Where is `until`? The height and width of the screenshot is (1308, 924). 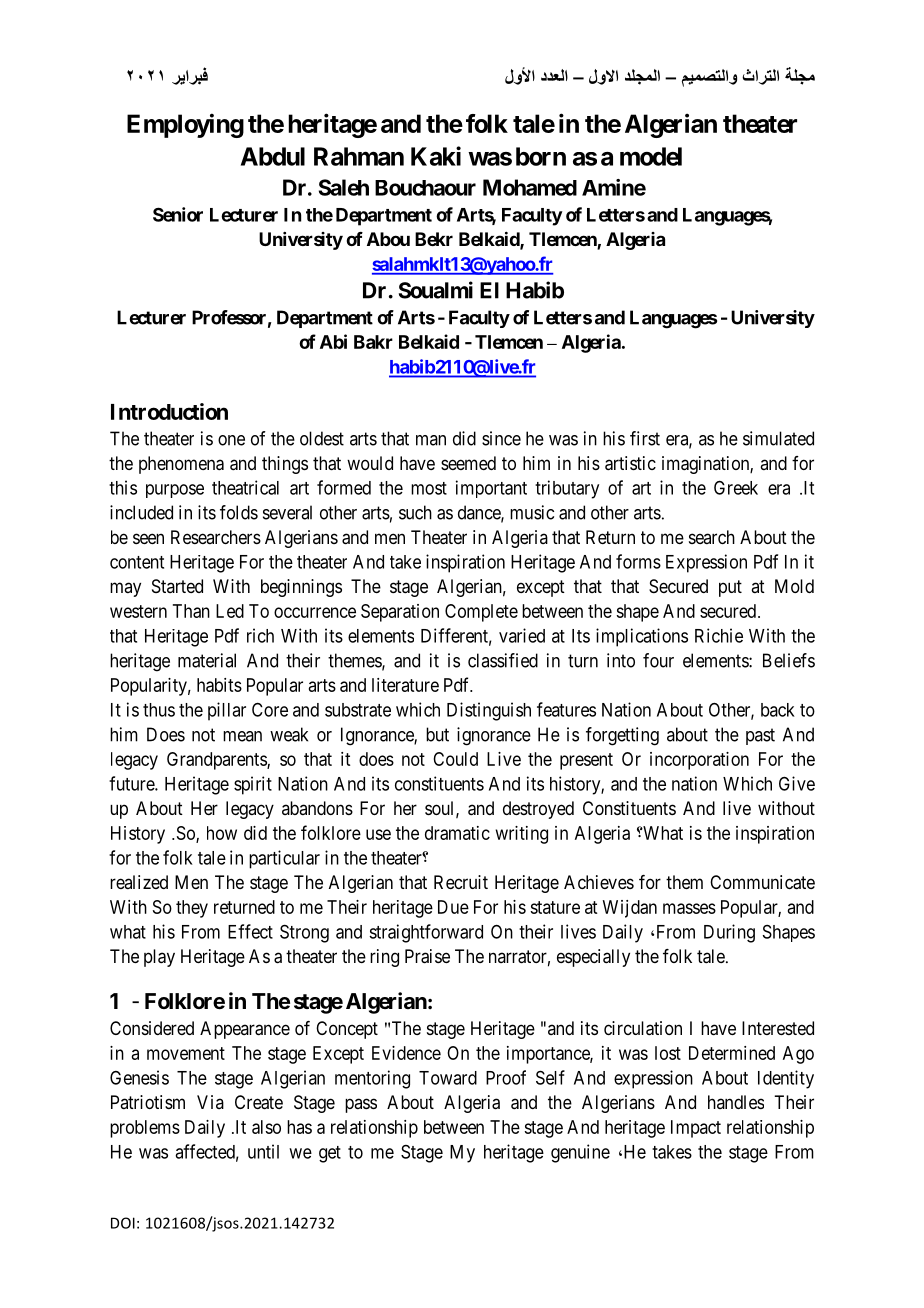
until is located at coordinates (263, 1151).
